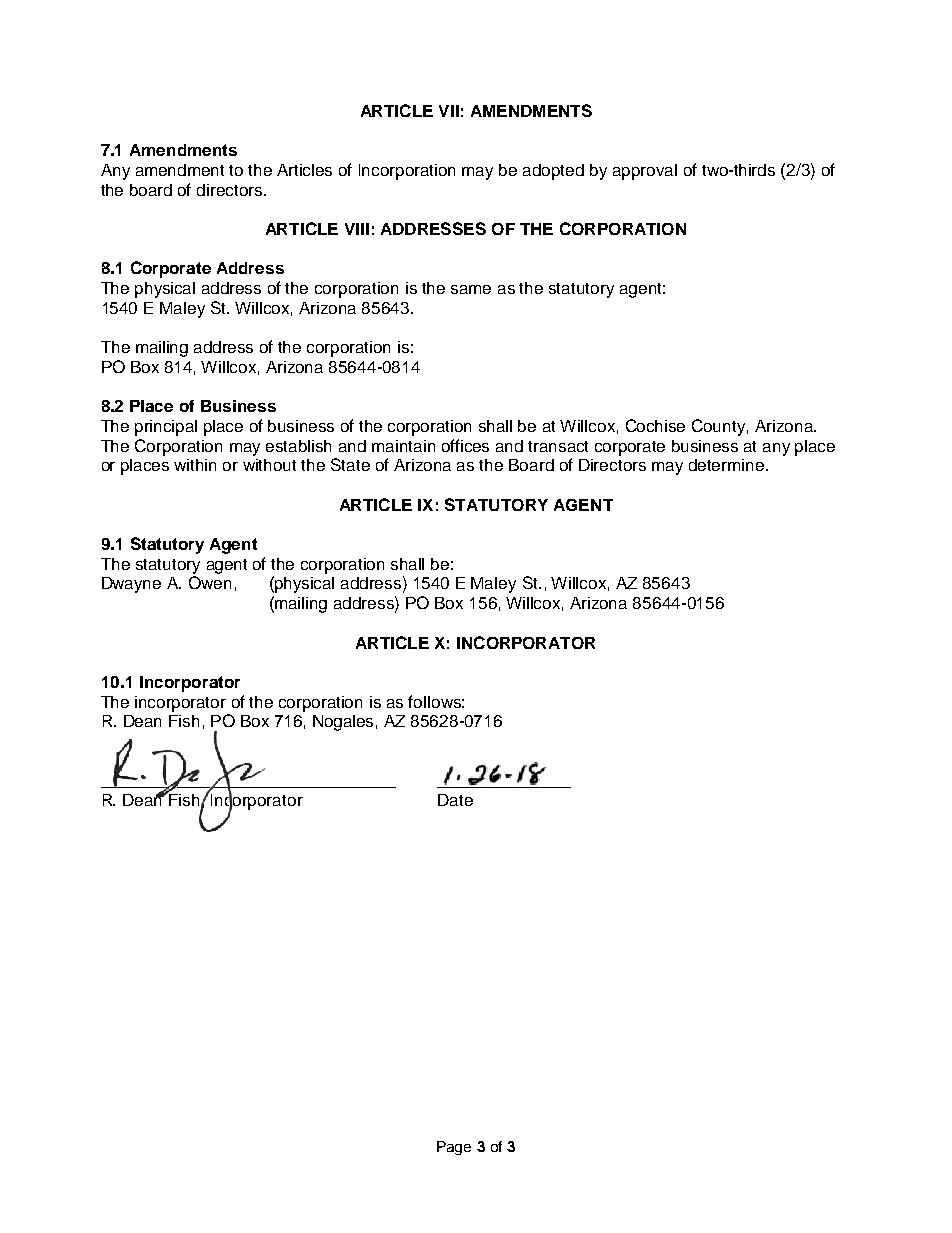 Image resolution: width=952 pixels, height=1233 pixels. What do you see at coordinates (471, 289) in the screenshot?
I see `same` at bounding box center [471, 289].
